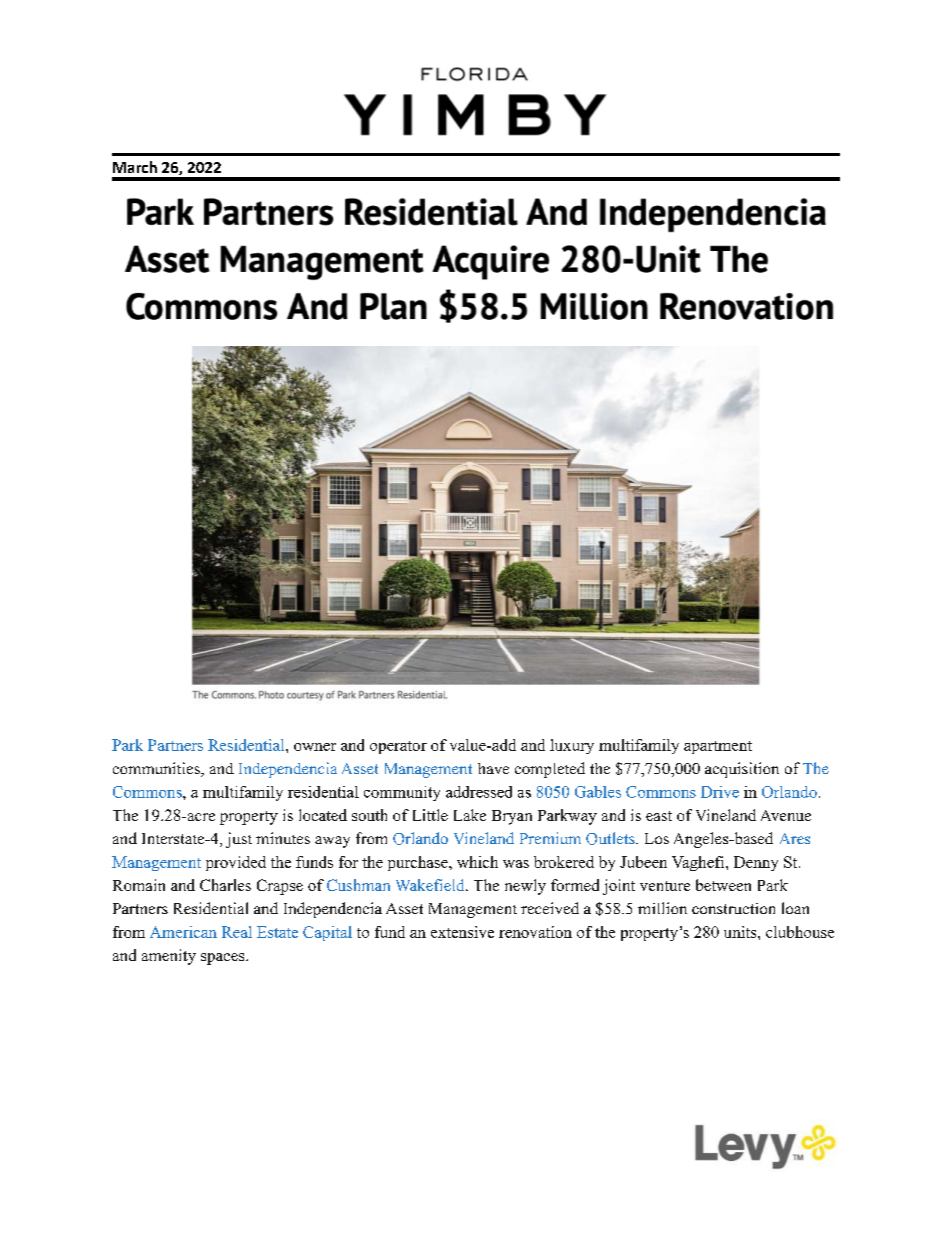 Image resolution: width=952 pixels, height=1233 pixels. I want to click on extensive, so click(462, 932).
